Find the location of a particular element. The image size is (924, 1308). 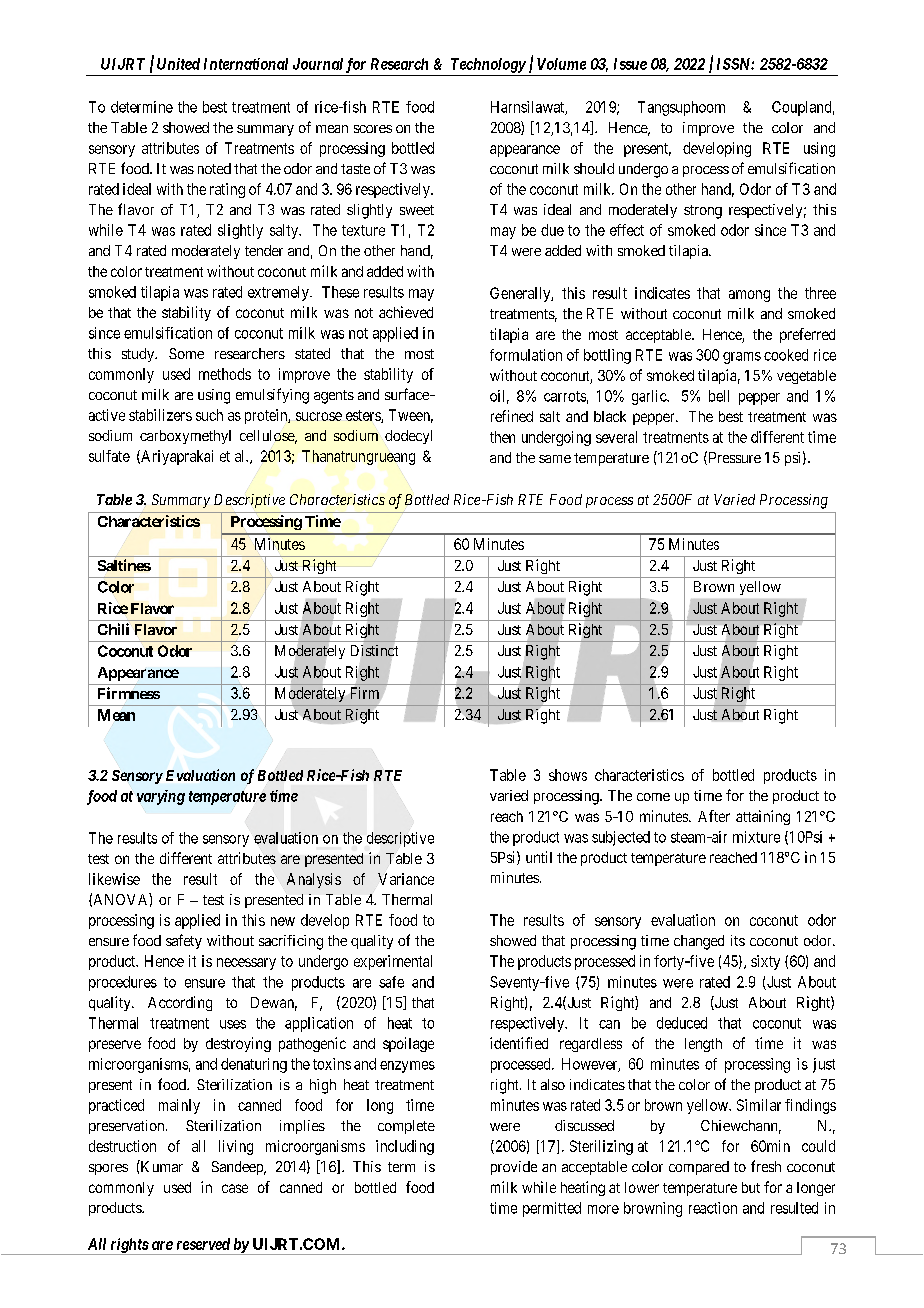

Technology is located at coordinates (488, 65).
